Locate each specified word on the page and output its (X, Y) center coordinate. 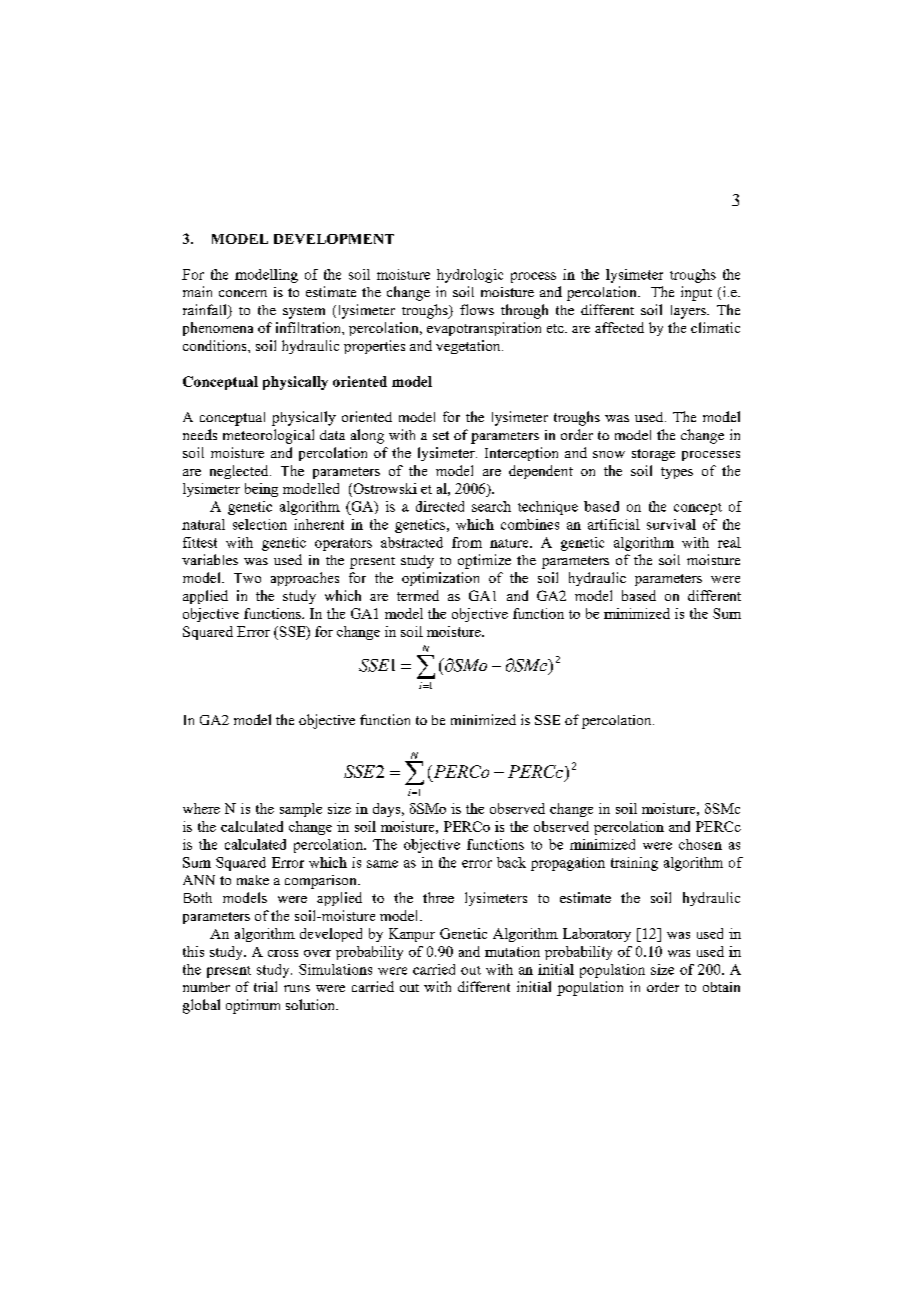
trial (265, 986)
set (441, 435)
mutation (512, 951)
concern (243, 293)
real (729, 542)
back (511, 862)
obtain (721, 987)
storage (653, 455)
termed (418, 595)
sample (301, 810)
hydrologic (470, 276)
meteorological (268, 436)
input (696, 293)
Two (247, 578)
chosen (700, 844)
